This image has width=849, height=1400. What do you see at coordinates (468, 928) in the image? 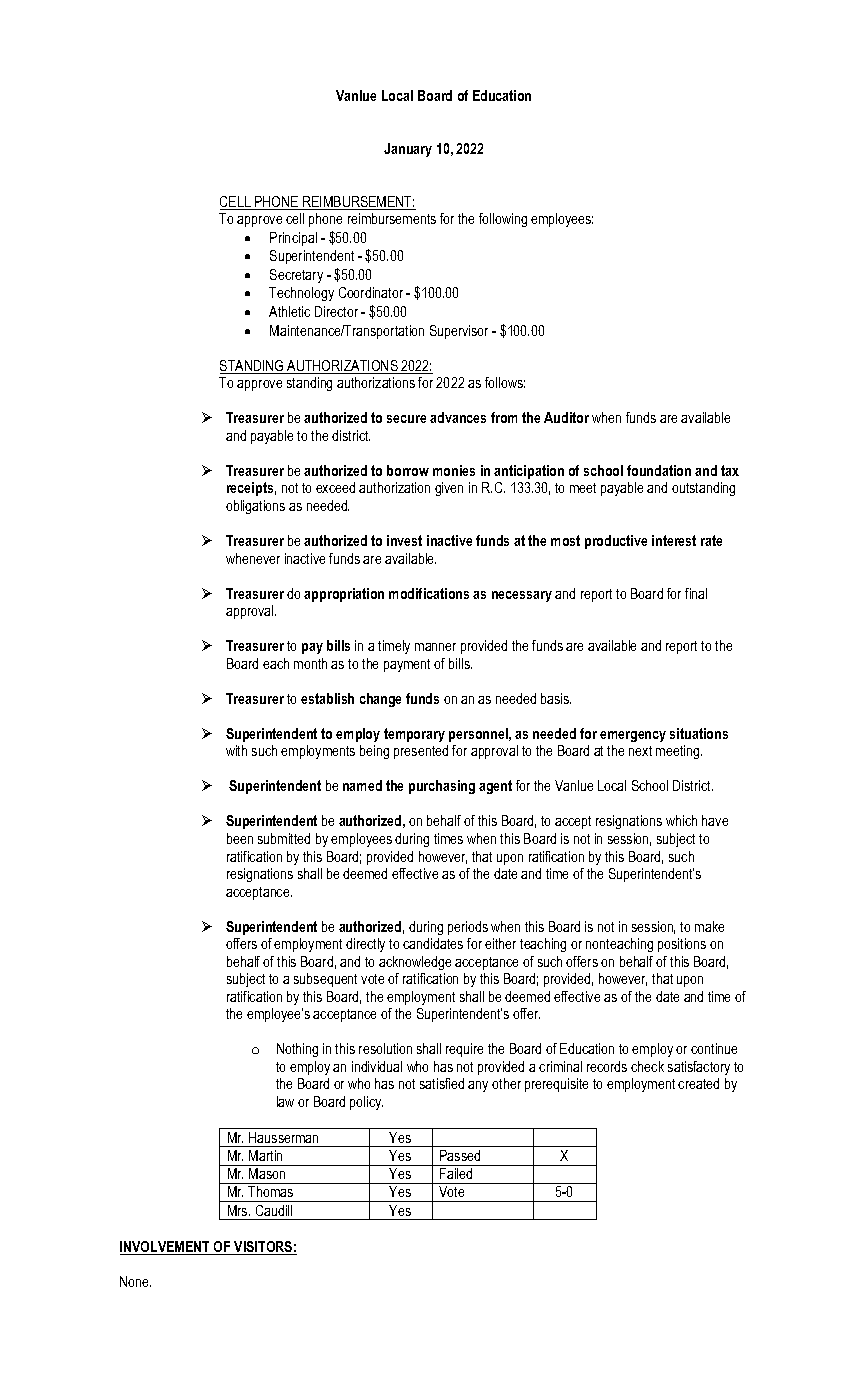
I see `periods` at bounding box center [468, 928].
